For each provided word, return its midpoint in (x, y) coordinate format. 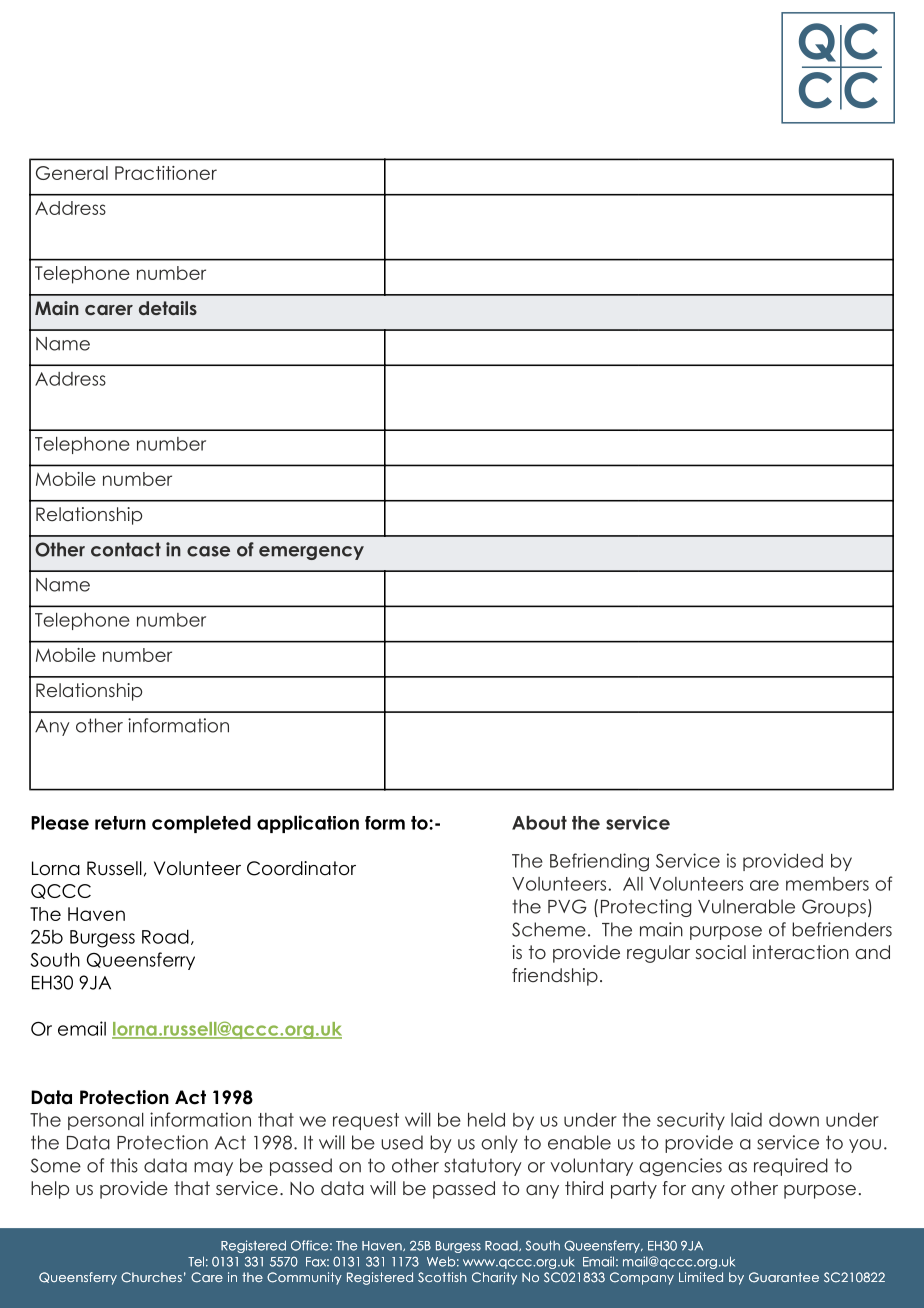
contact (126, 549)
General (72, 173)
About (539, 823)
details (168, 308)
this (124, 1165)
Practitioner (166, 173)
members (827, 884)
